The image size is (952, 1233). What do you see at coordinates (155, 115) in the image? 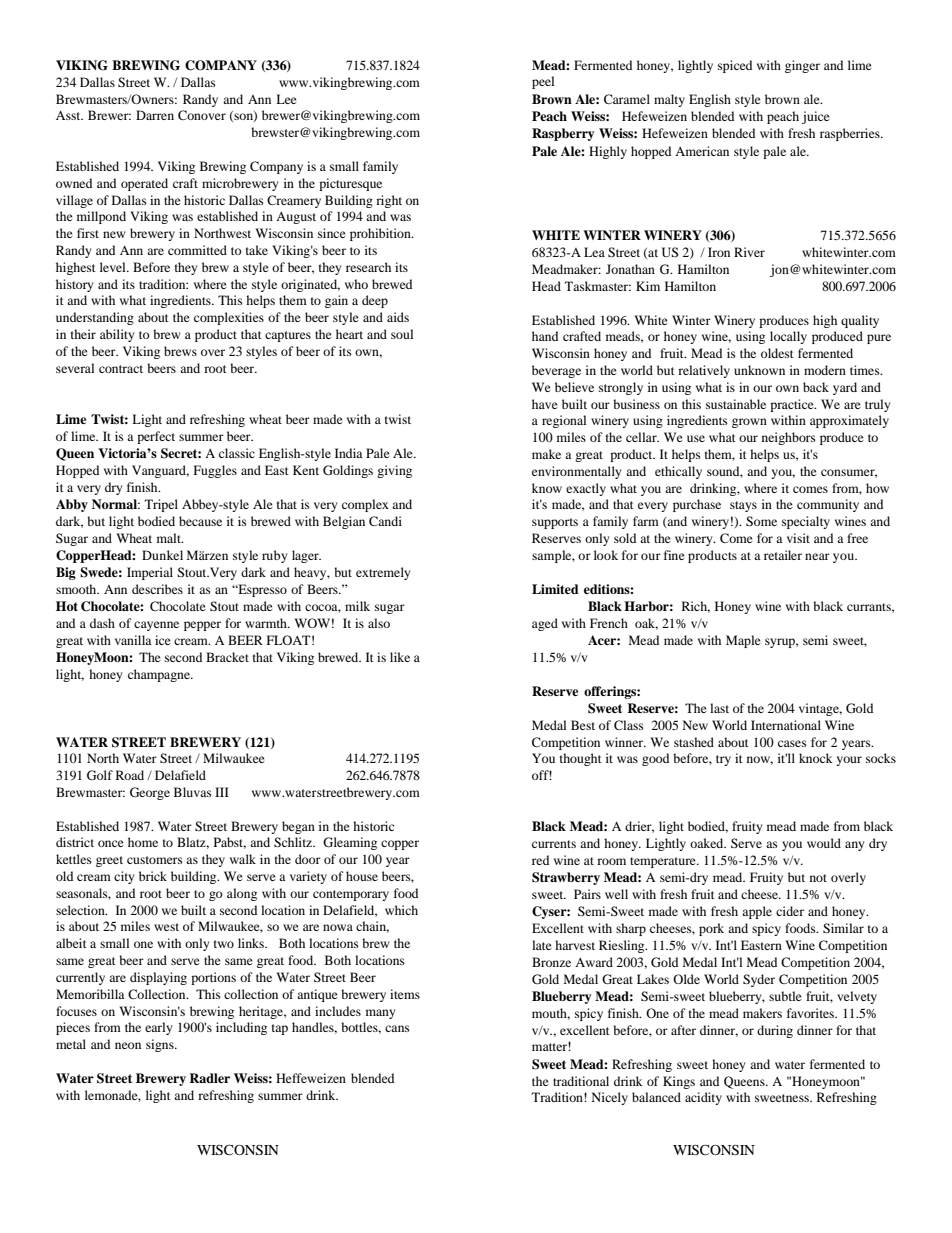
I see `Darren` at bounding box center [155, 115].
